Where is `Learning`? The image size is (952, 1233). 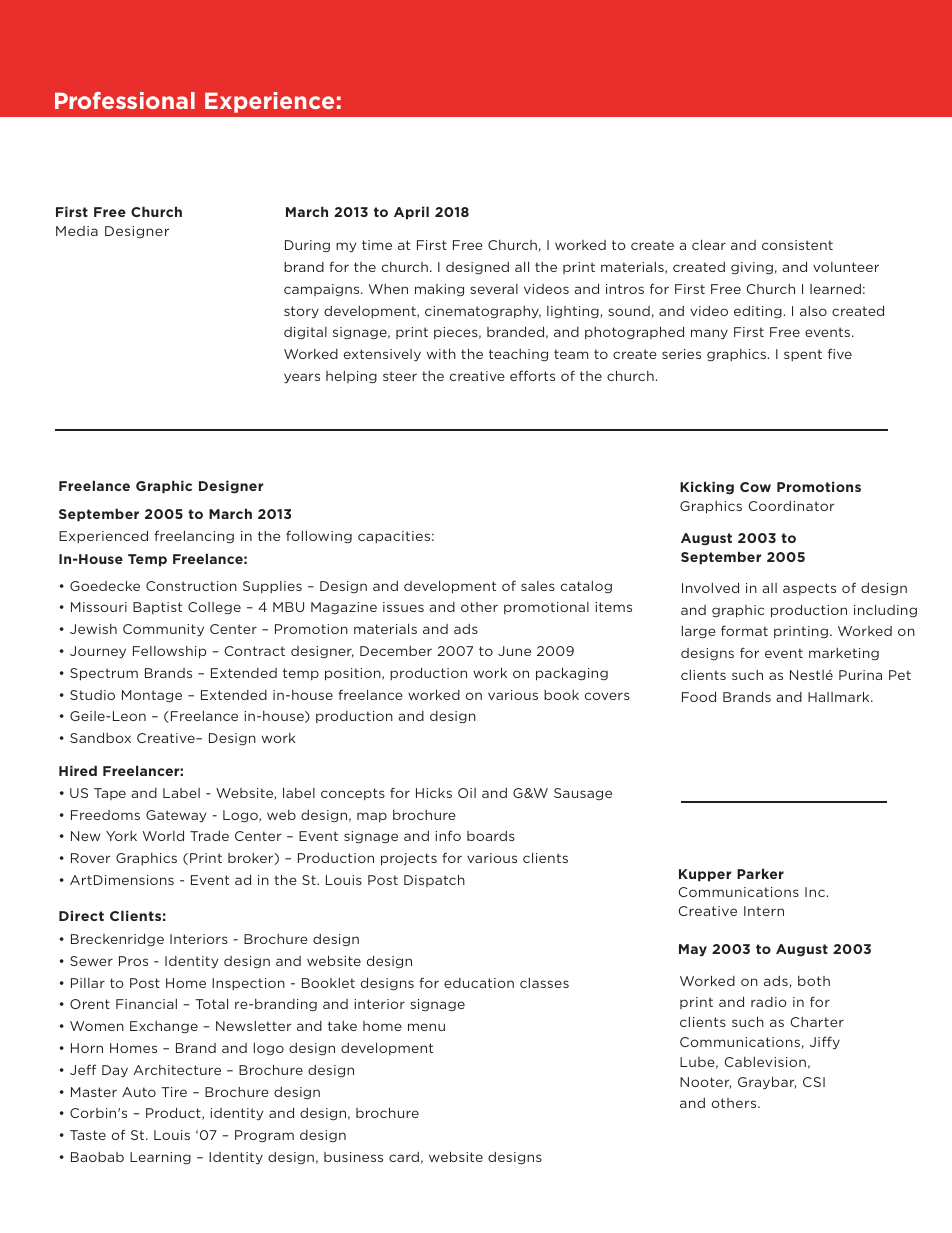 Learning is located at coordinates (160, 1158).
